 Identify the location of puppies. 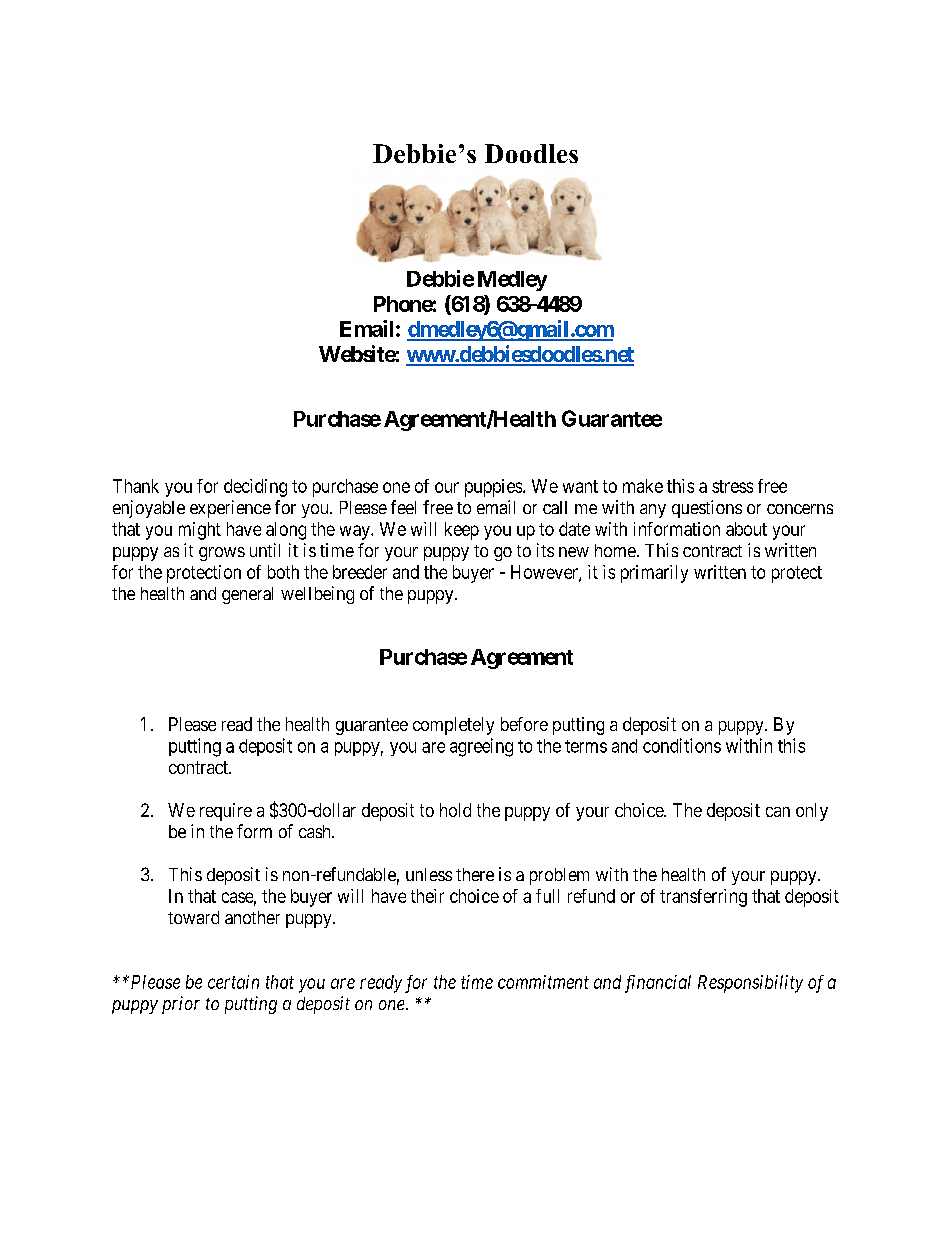
(494, 488).
